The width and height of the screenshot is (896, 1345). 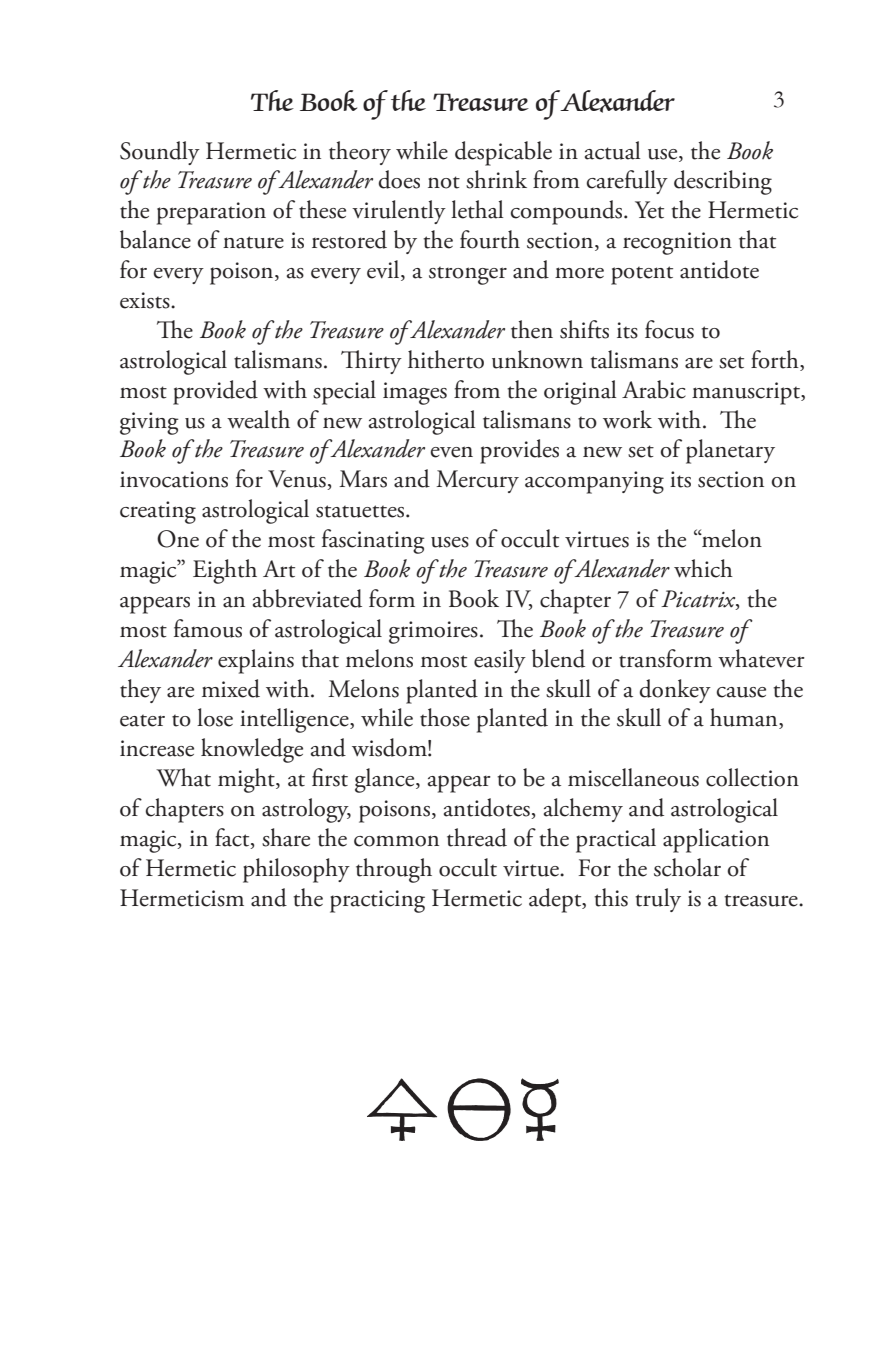 I want to click on not, so click(x=444, y=182).
